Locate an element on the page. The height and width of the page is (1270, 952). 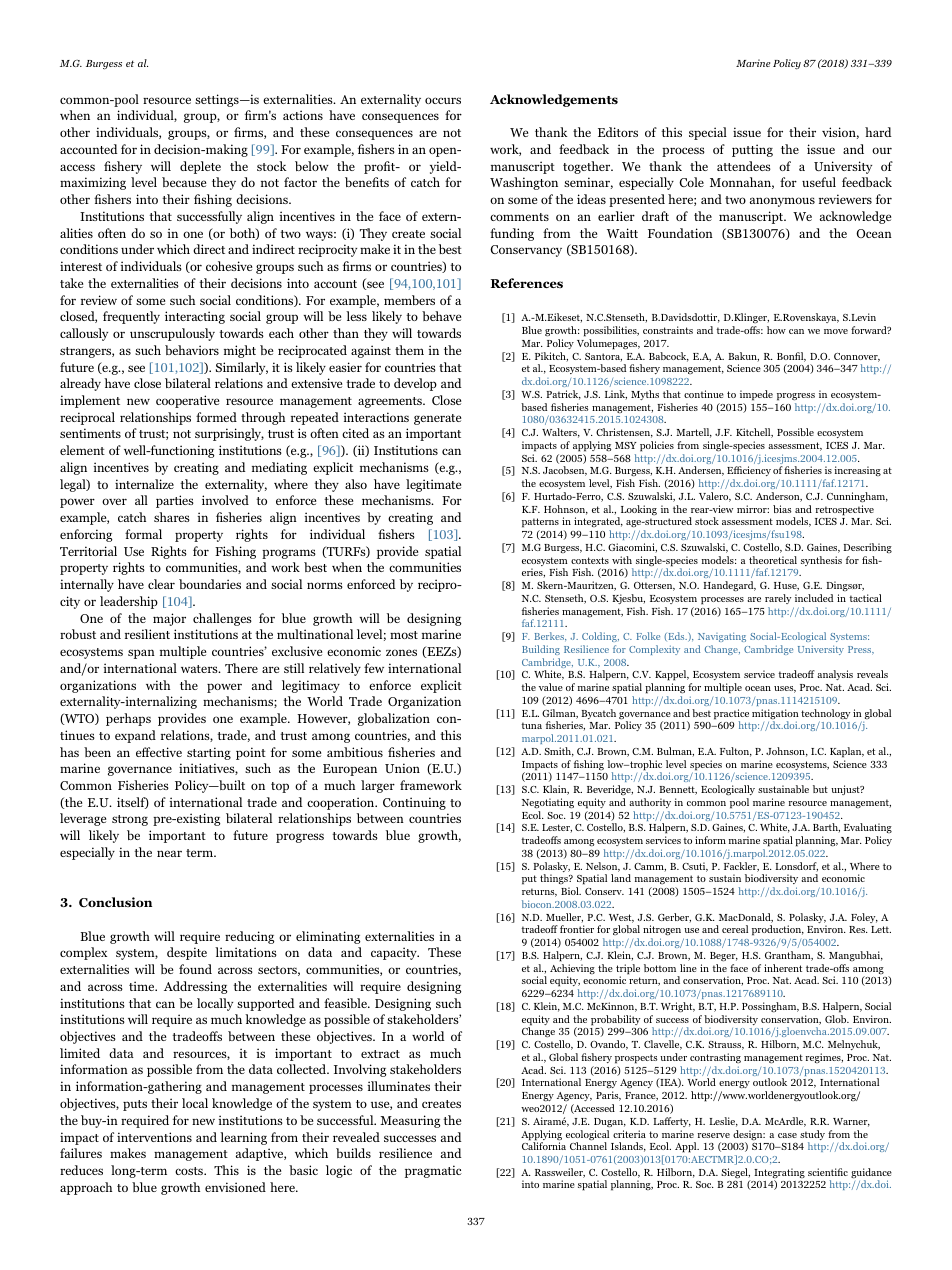
Navigating is located at coordinates (722, 637).
